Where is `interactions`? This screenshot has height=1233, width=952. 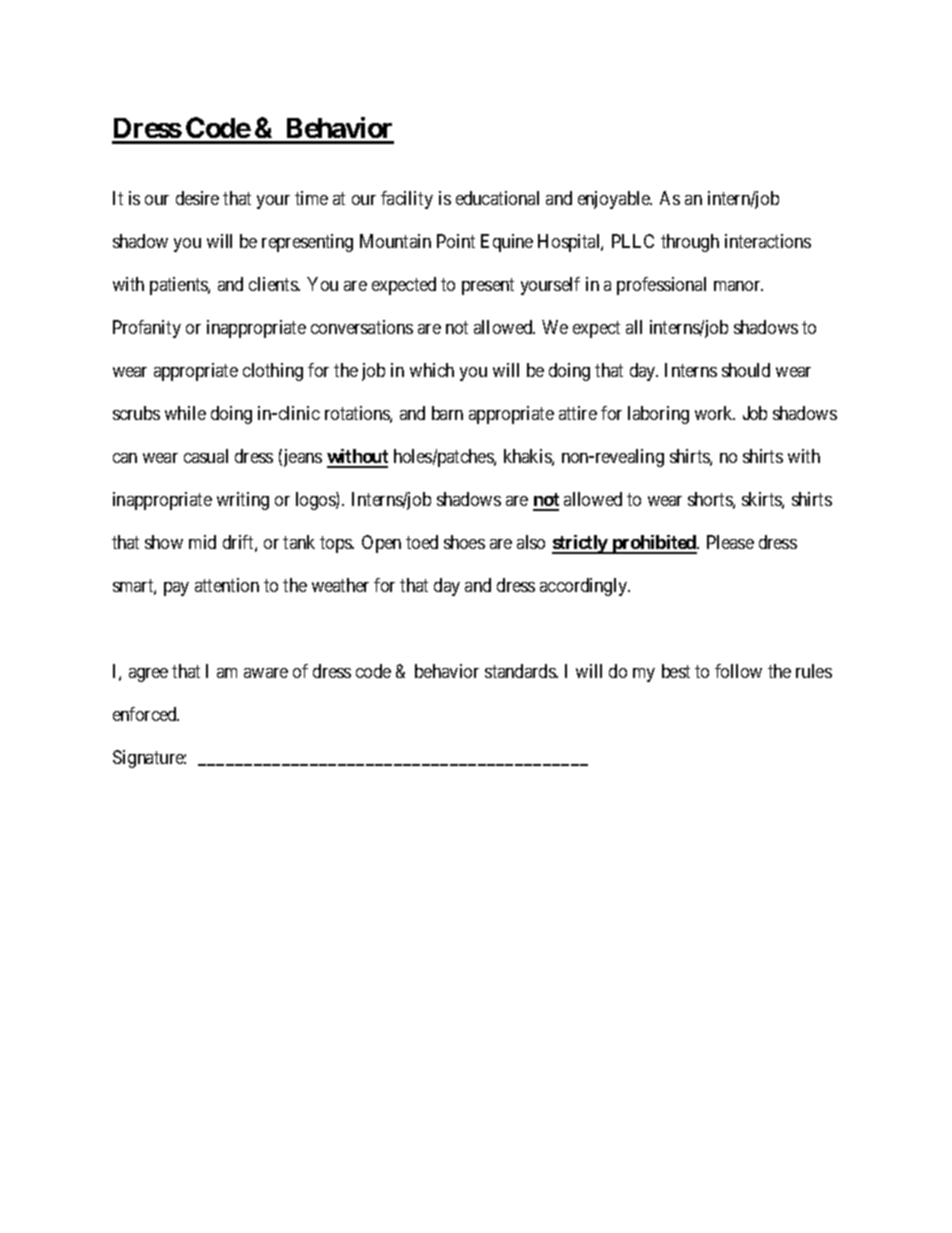 interactions is located at coordinates (768, 241).
